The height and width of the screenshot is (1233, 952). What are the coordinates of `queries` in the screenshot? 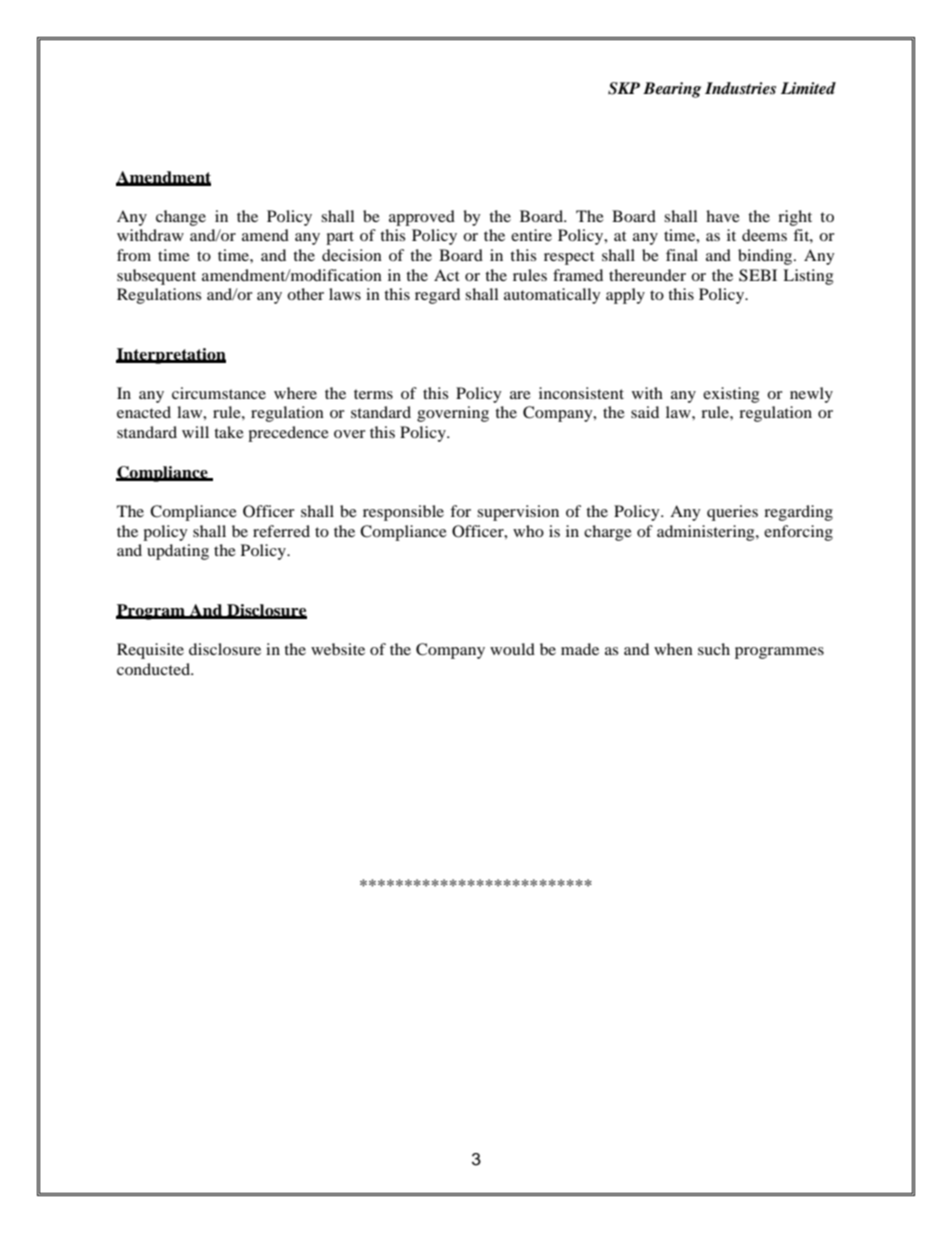 It's located at (732, 513).
